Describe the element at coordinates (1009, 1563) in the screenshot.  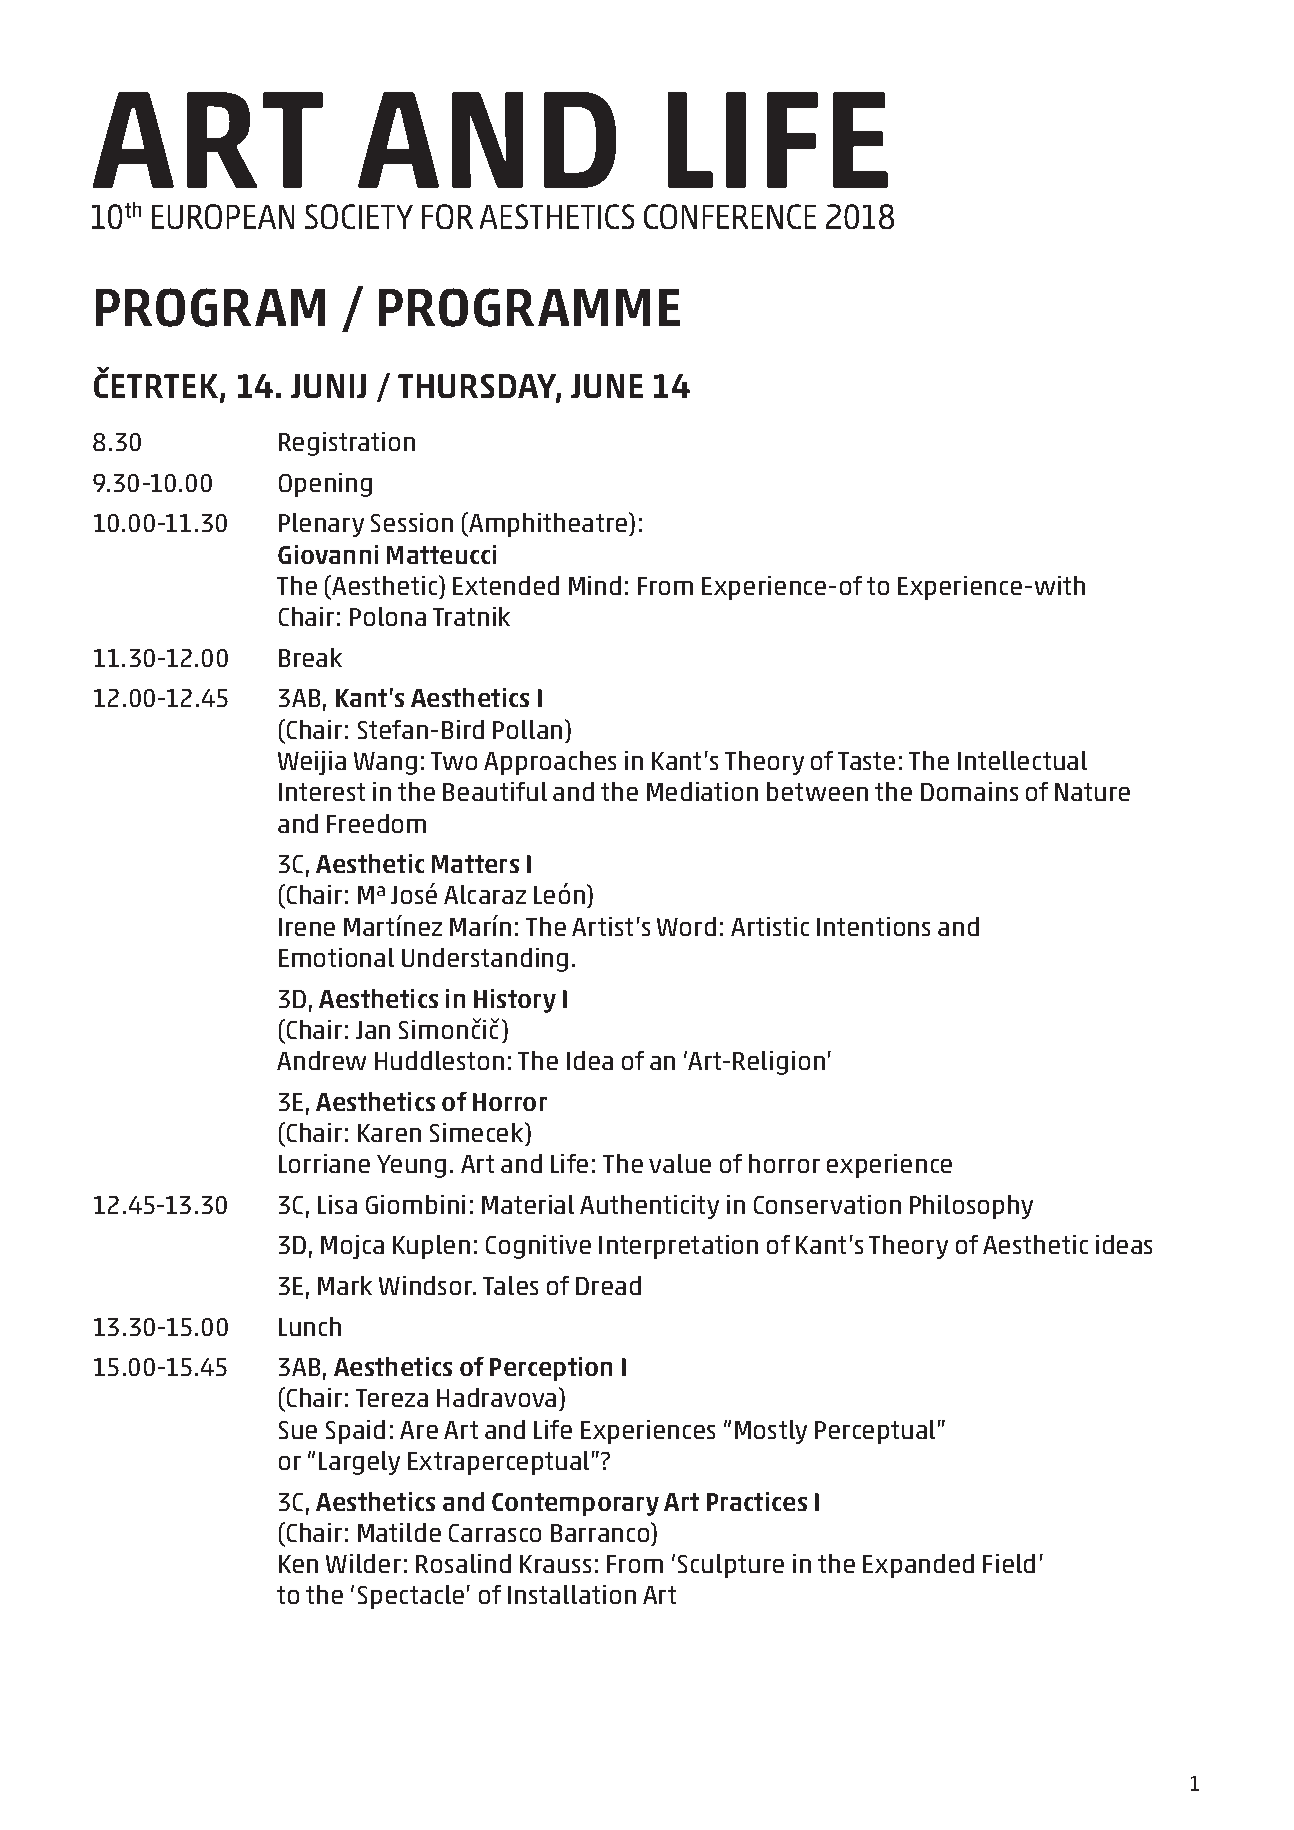
I see `Field` at that location.
